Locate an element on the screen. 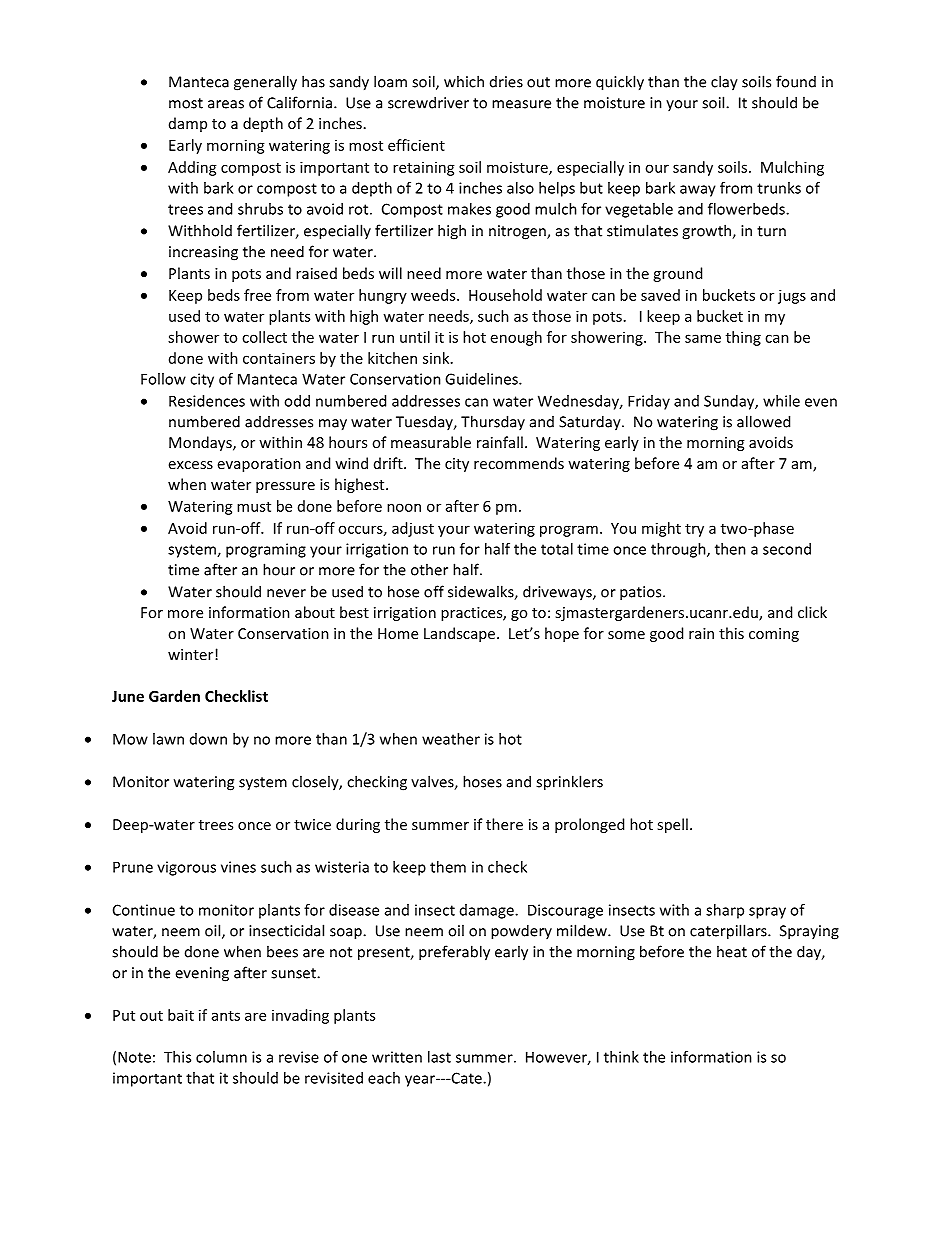 The height and width of the screenshot is (1233, 952). column is located at coordinates (221, 1057).
